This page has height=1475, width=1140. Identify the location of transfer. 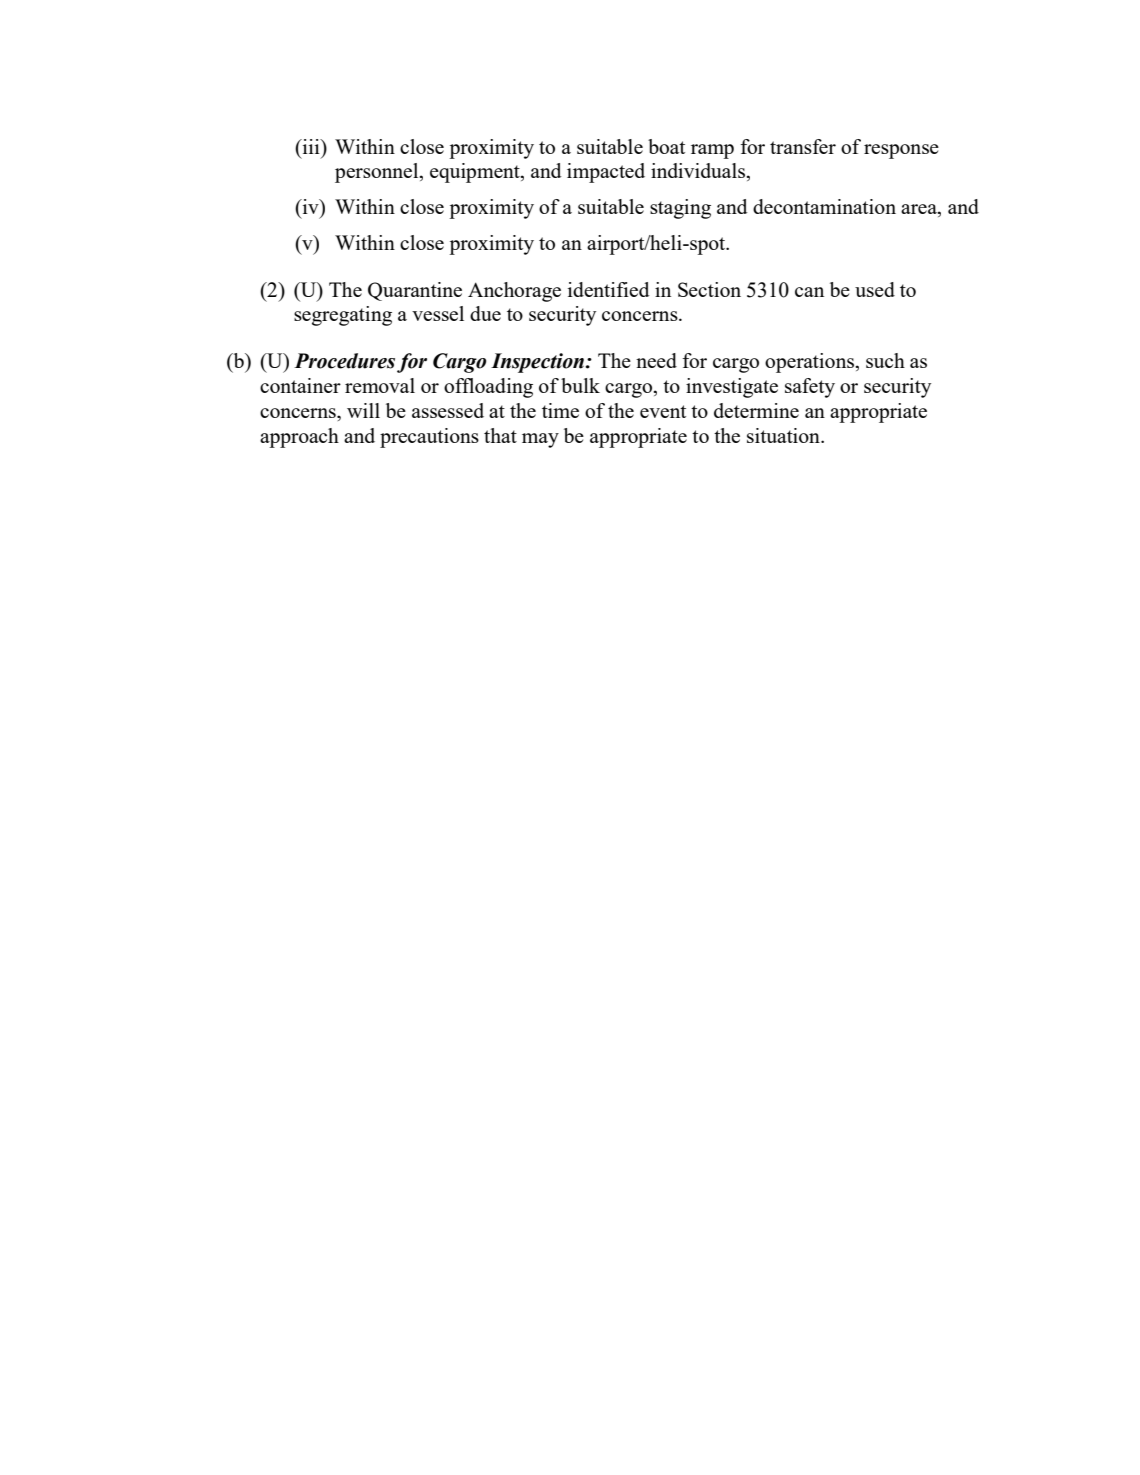
(803, 146).
